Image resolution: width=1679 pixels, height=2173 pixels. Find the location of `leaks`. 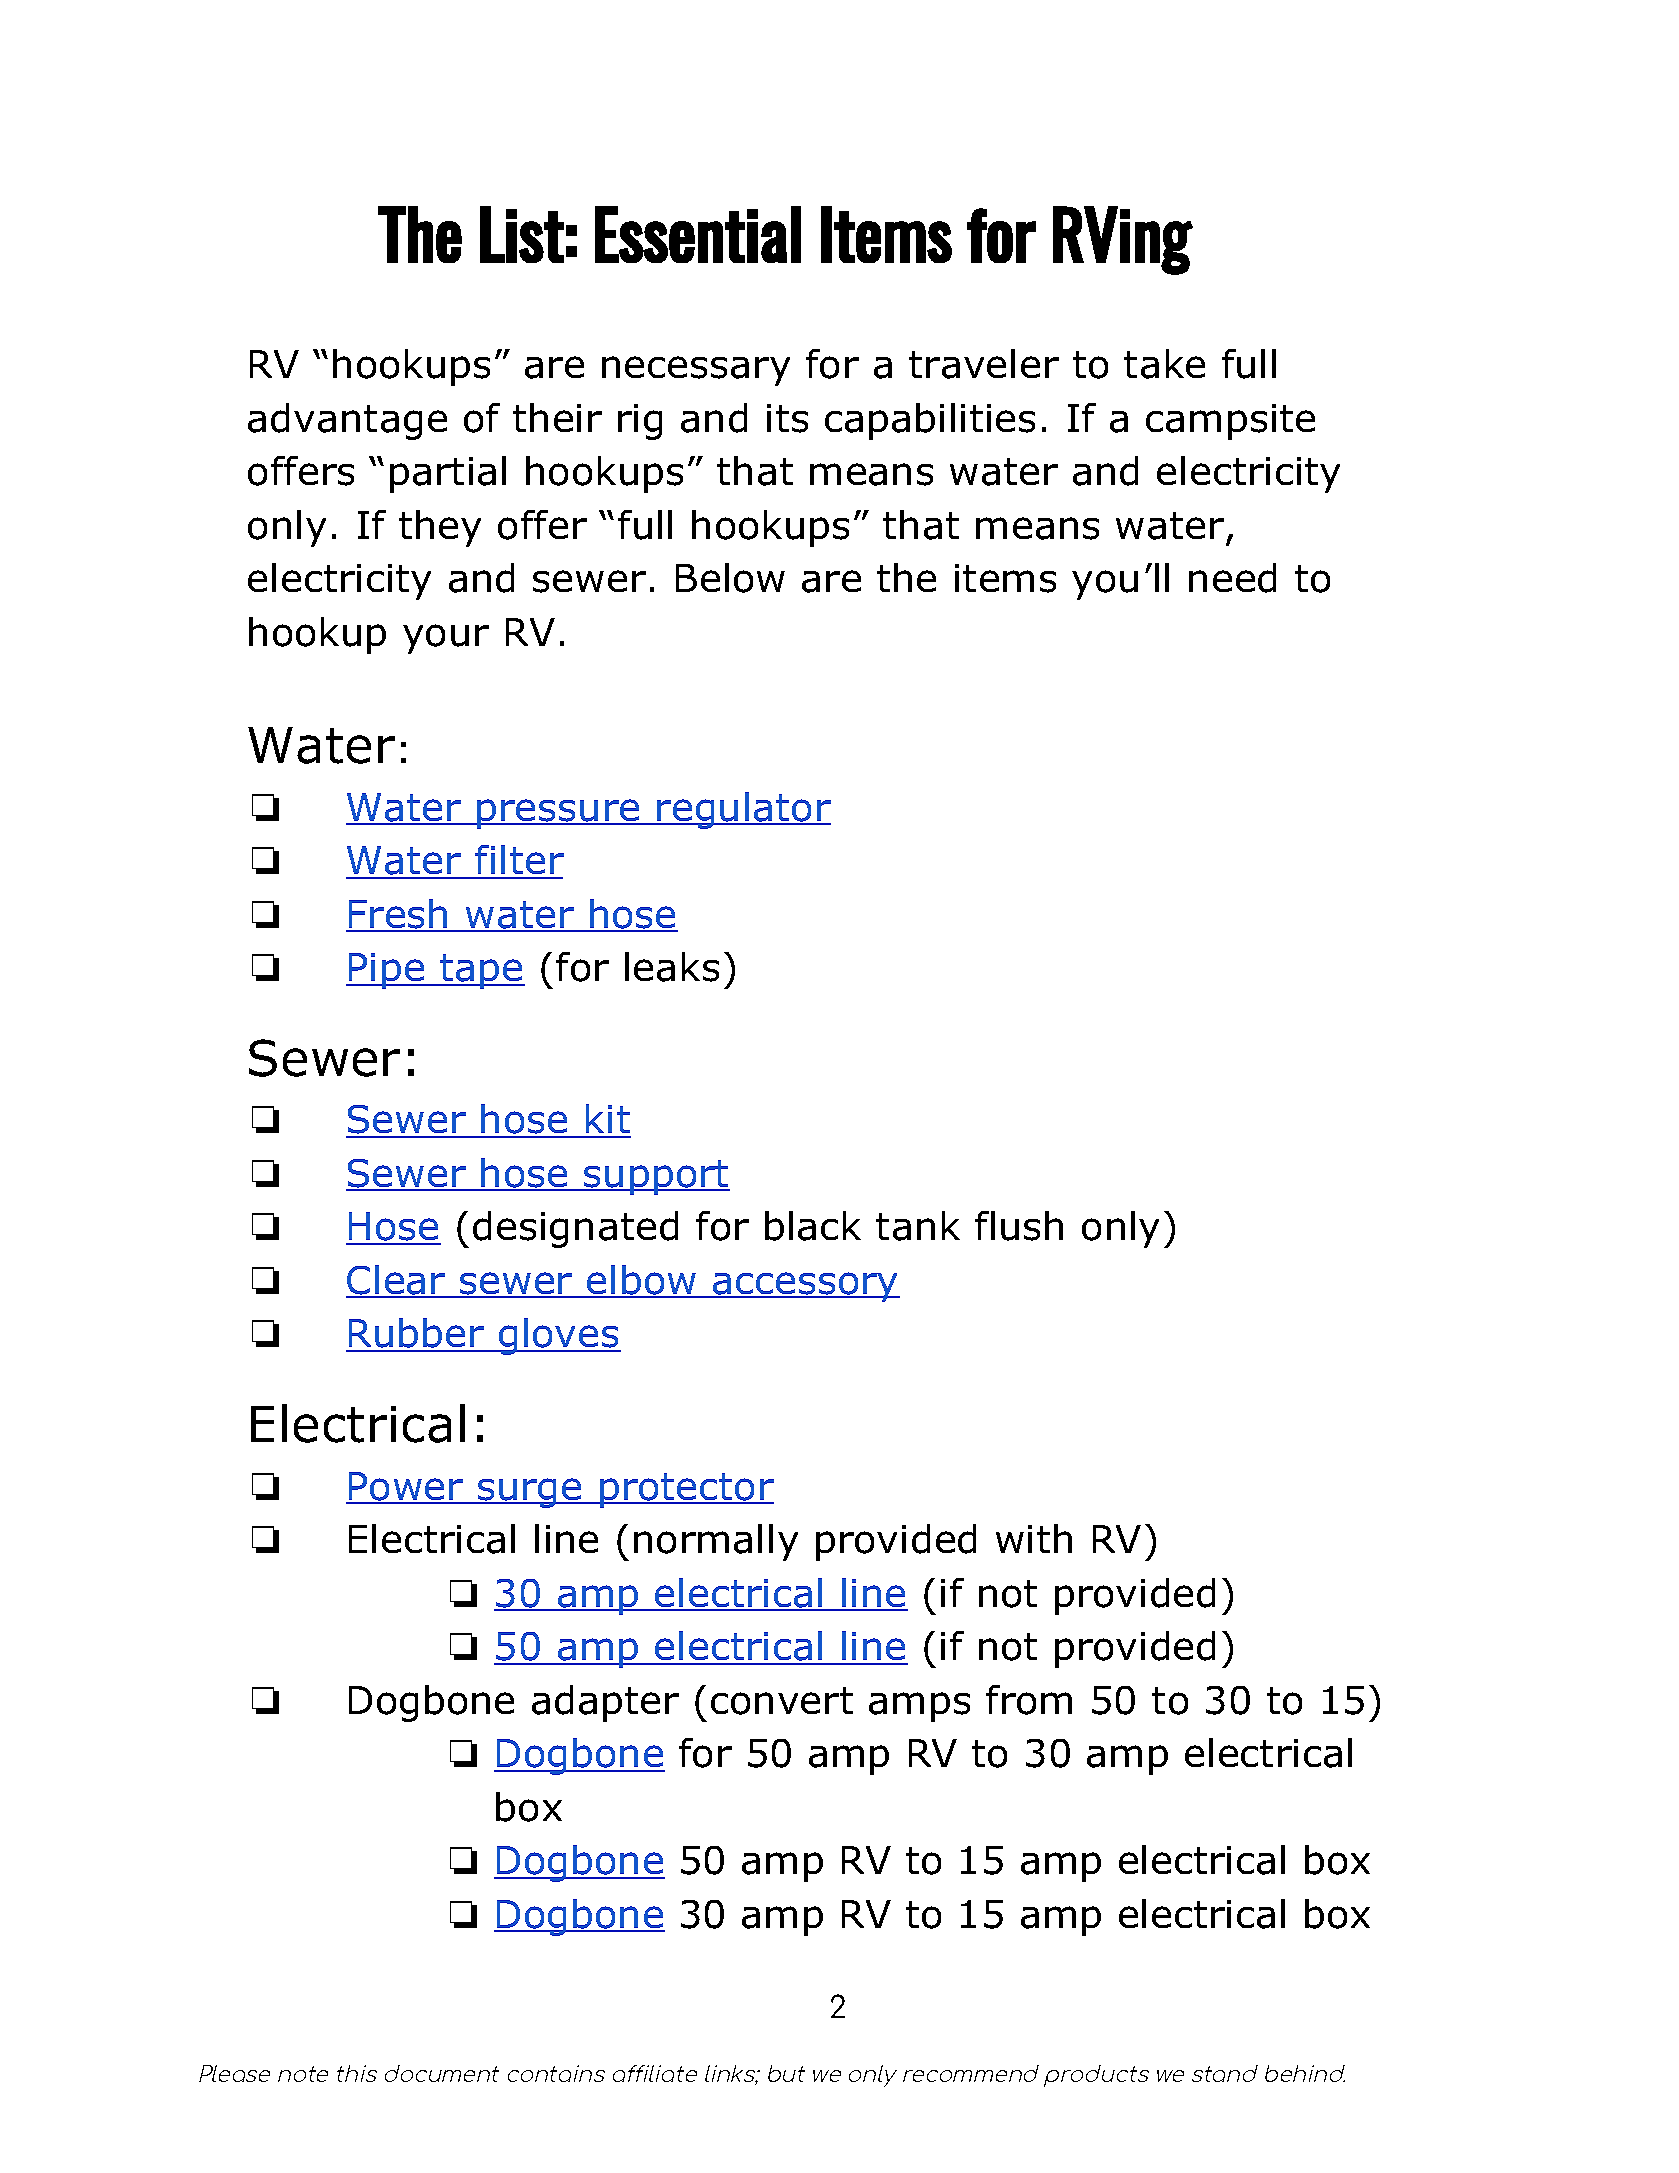

leaks is located at coordinates (672, 967).
